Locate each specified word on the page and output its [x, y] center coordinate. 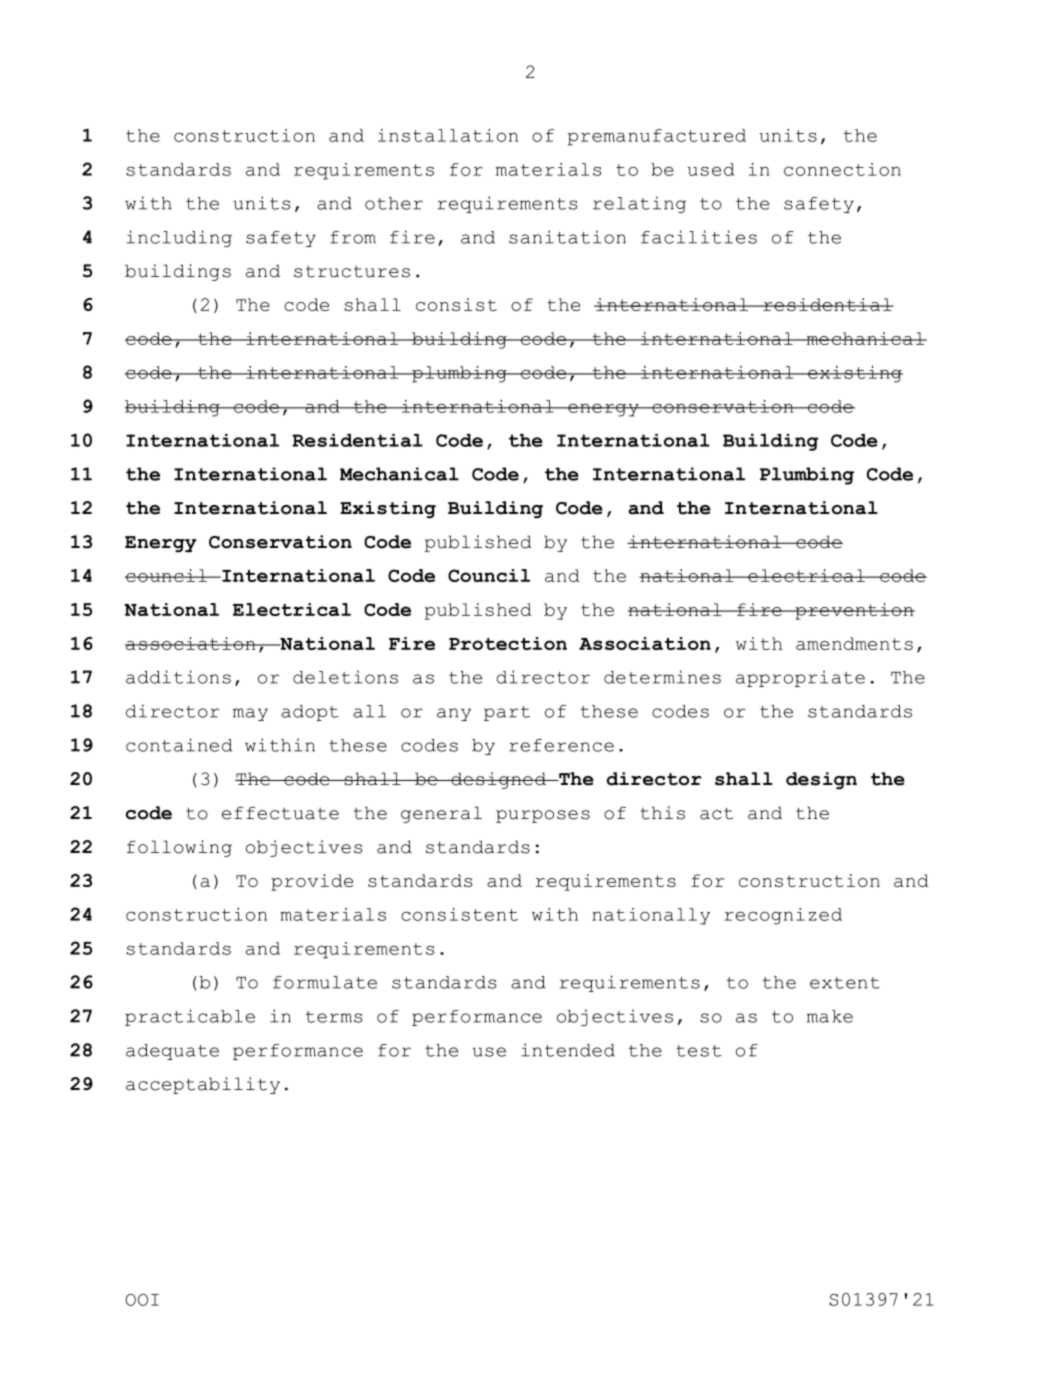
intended [568, 1050]
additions [178, 677]
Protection [508, 643]
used [711, 169]
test [698, 1051]
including [179, 238]
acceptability [203, 1085]
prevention [854, 611]
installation [448, 135]
